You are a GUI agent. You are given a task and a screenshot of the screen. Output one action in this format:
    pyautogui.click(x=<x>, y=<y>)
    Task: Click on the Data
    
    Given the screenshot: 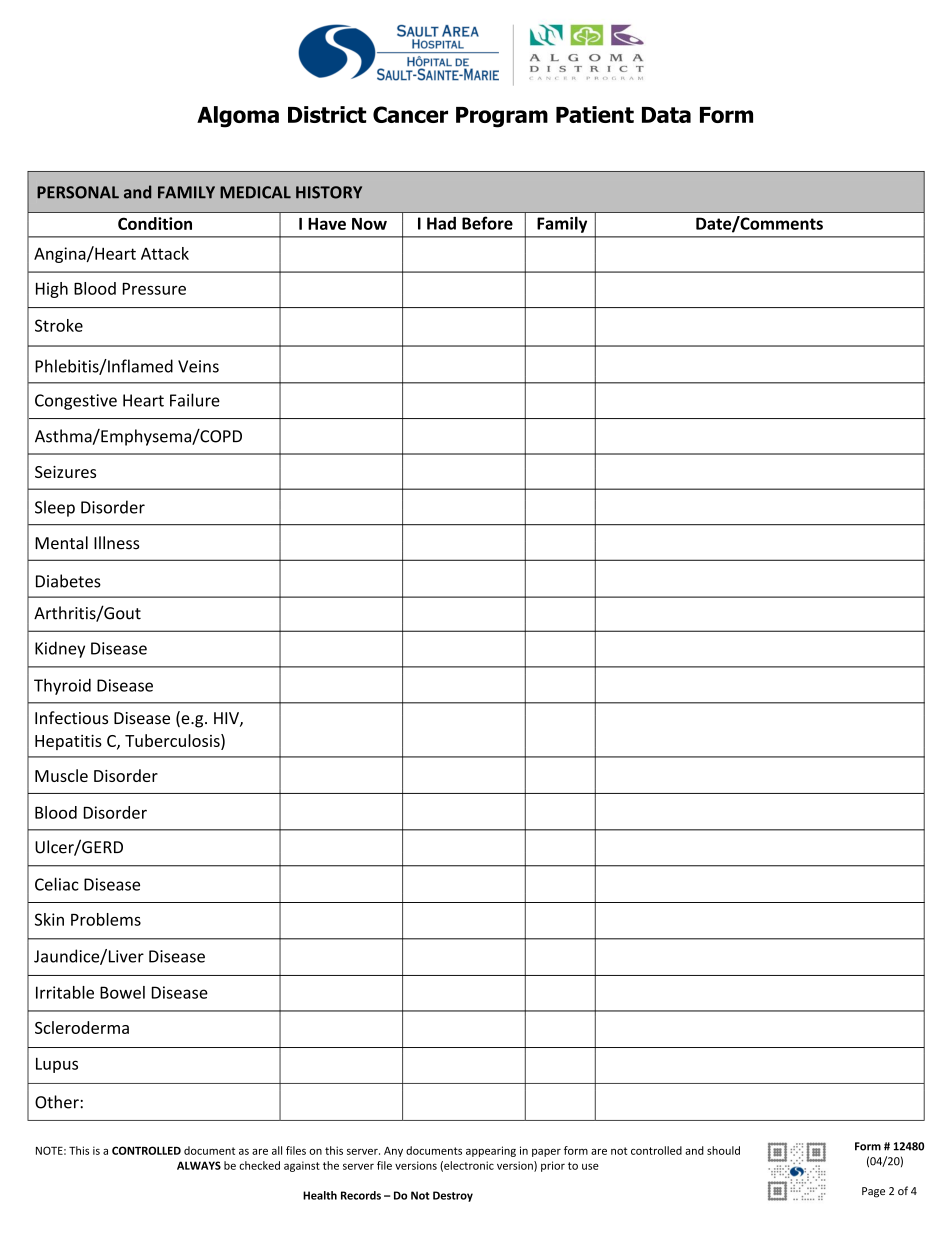 What is the action you would take?
    pyautogui.click(x=666, y=115)
